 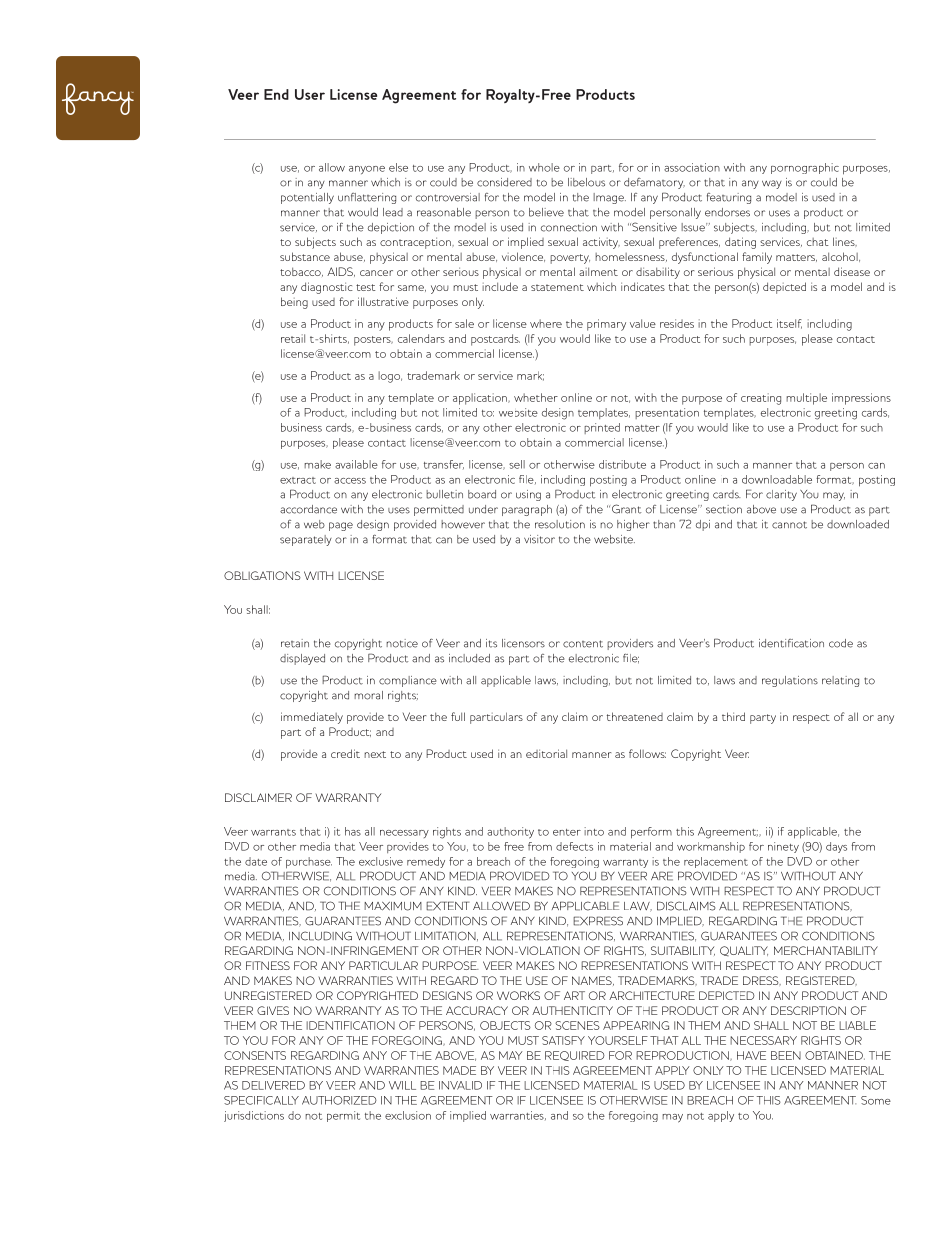 What do you see at coordinates (544, 167) in the screenshot?
I see `whole` at bounding box center [544, 167].
